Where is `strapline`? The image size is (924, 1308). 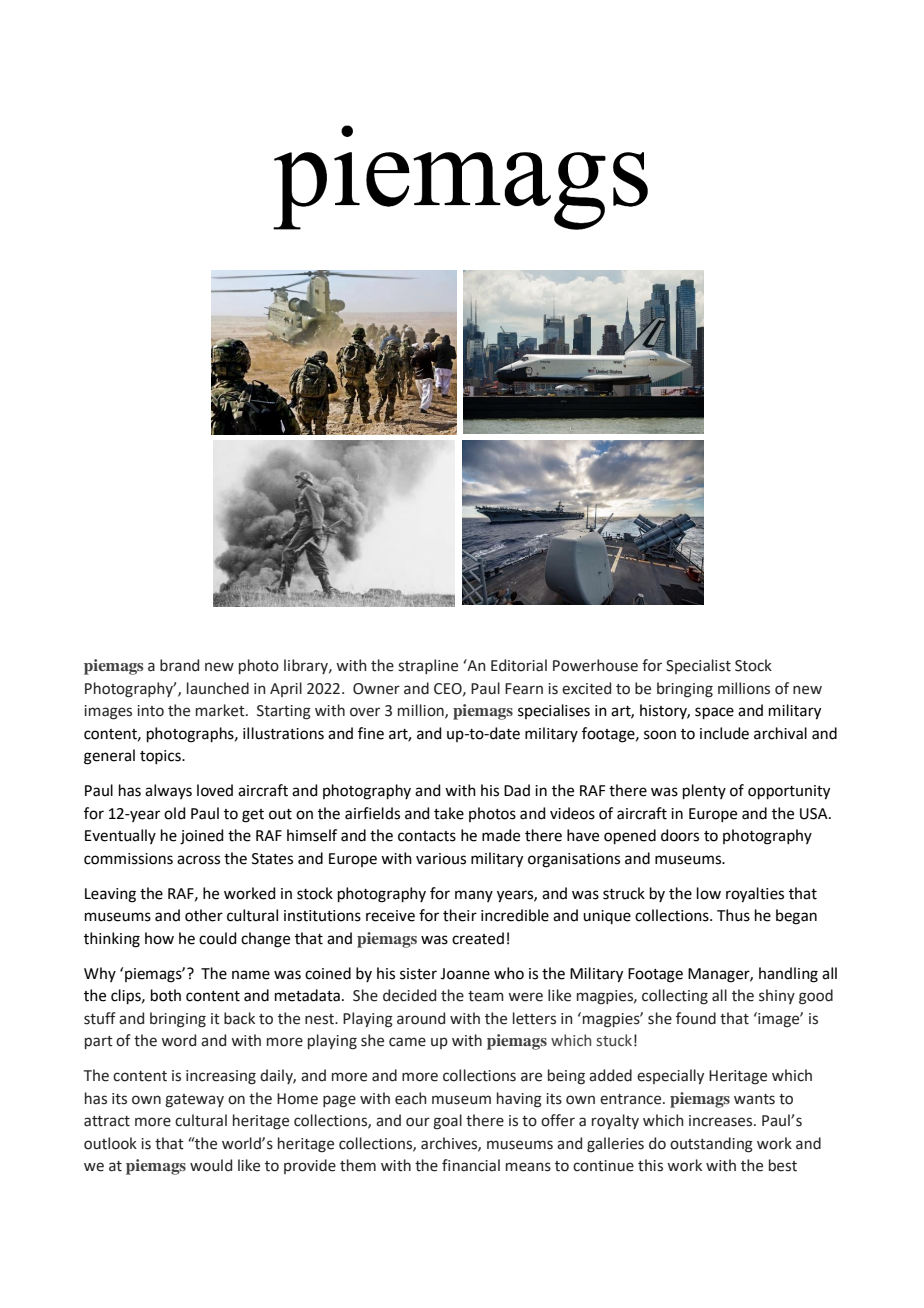 strapline is located at coordinates (428, 666).
